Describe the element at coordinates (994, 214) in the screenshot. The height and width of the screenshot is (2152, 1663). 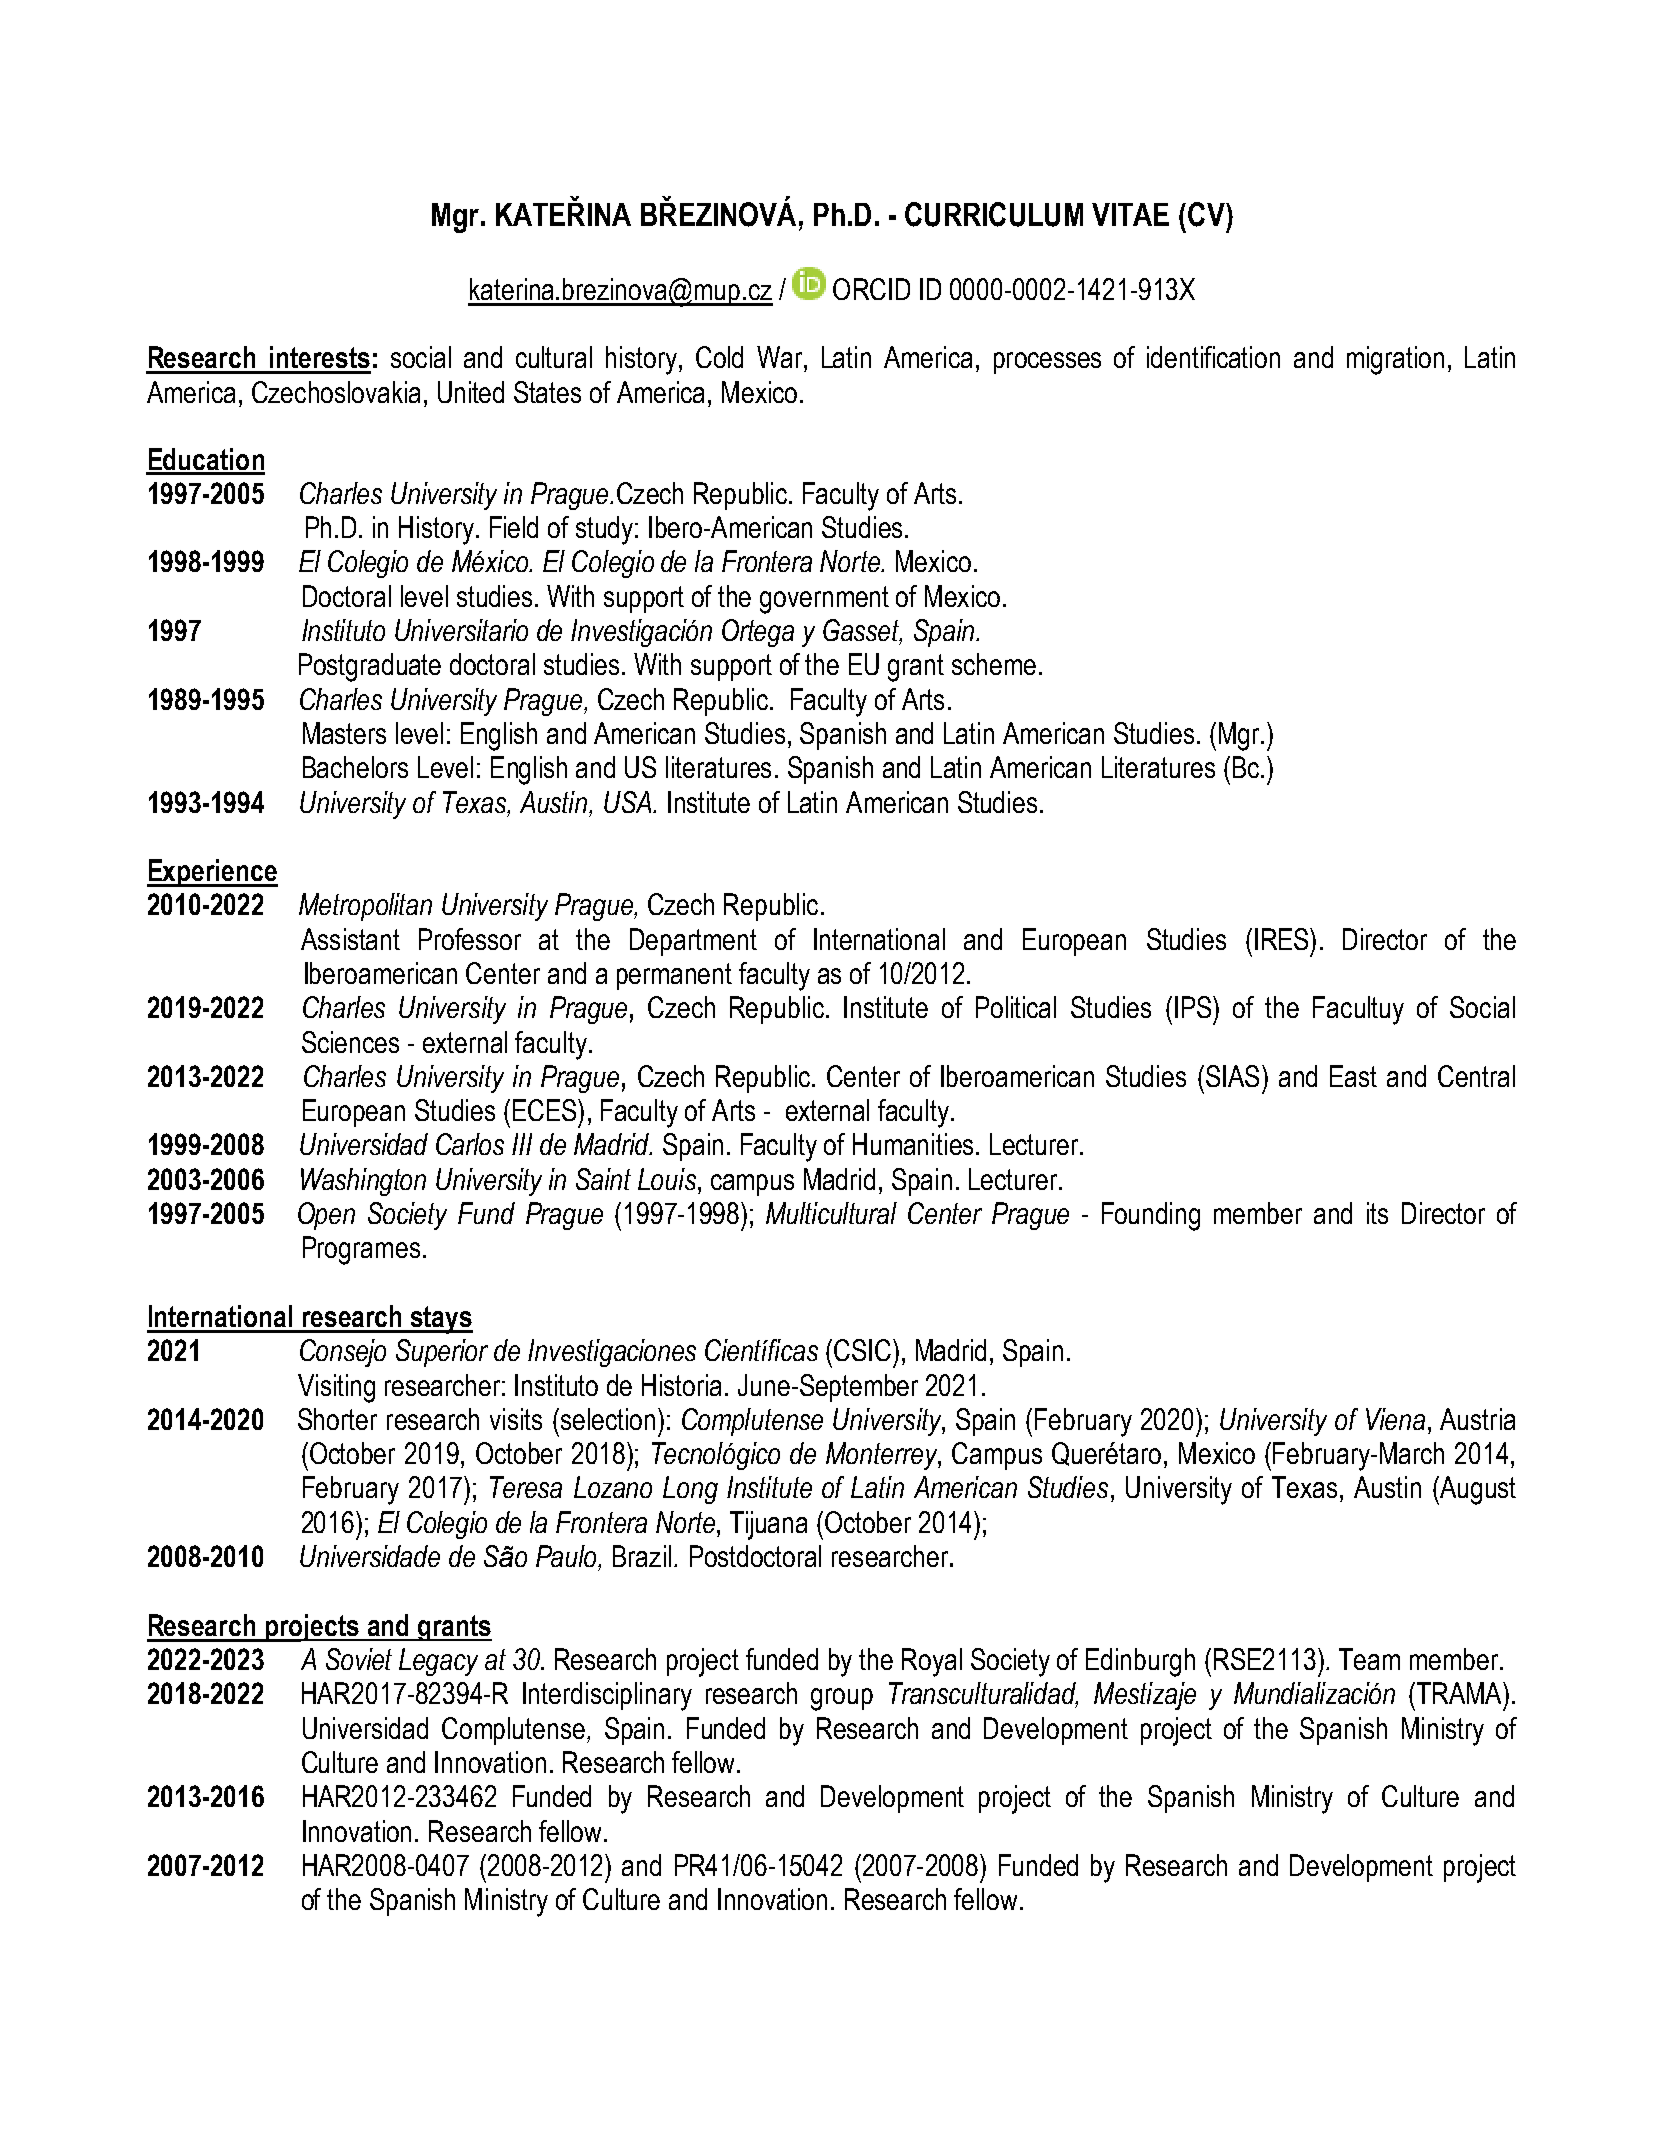
I see `CURRICULUM` at that location.
